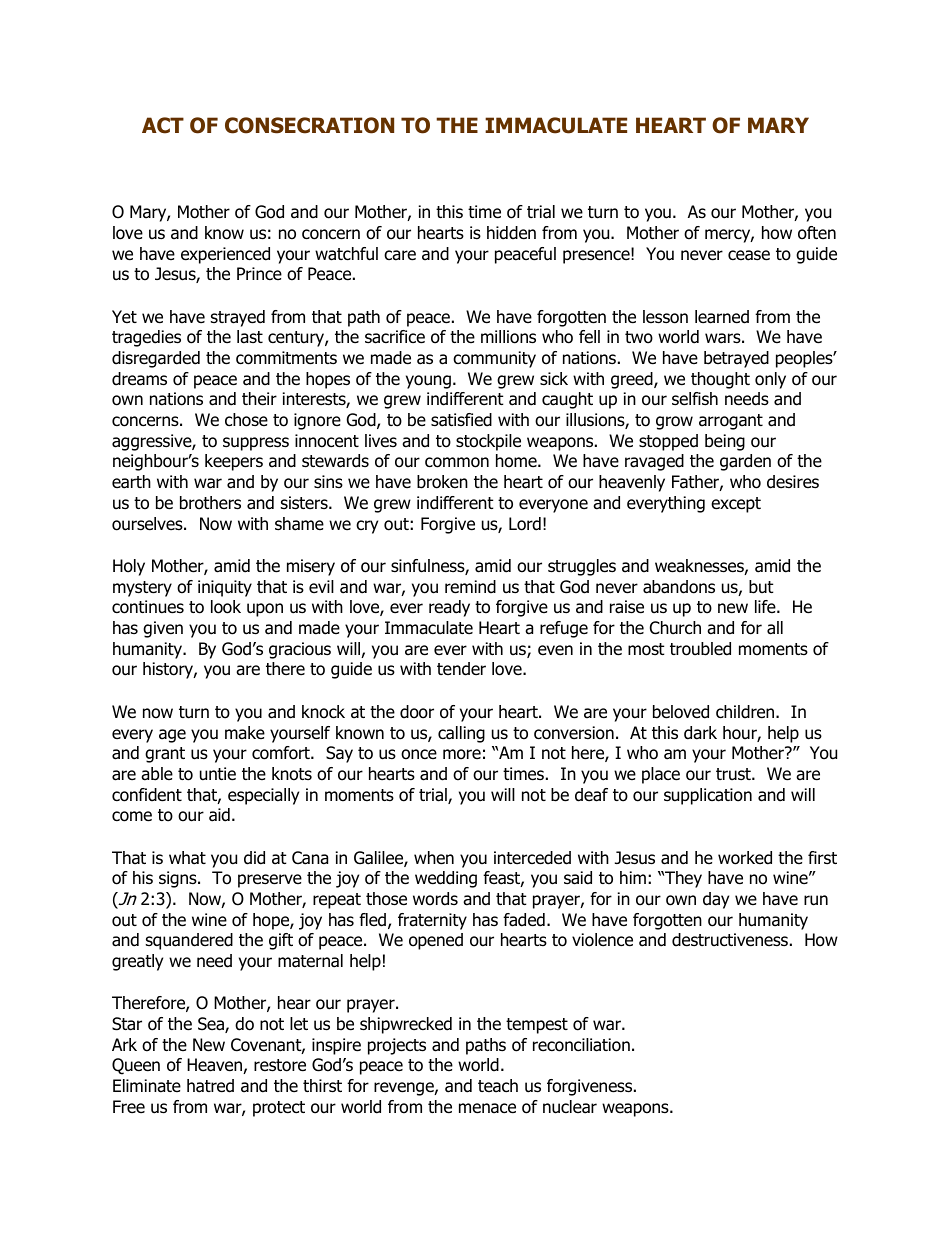 The image size is (952, 1233). I want to click on often, so click(817, 233).
